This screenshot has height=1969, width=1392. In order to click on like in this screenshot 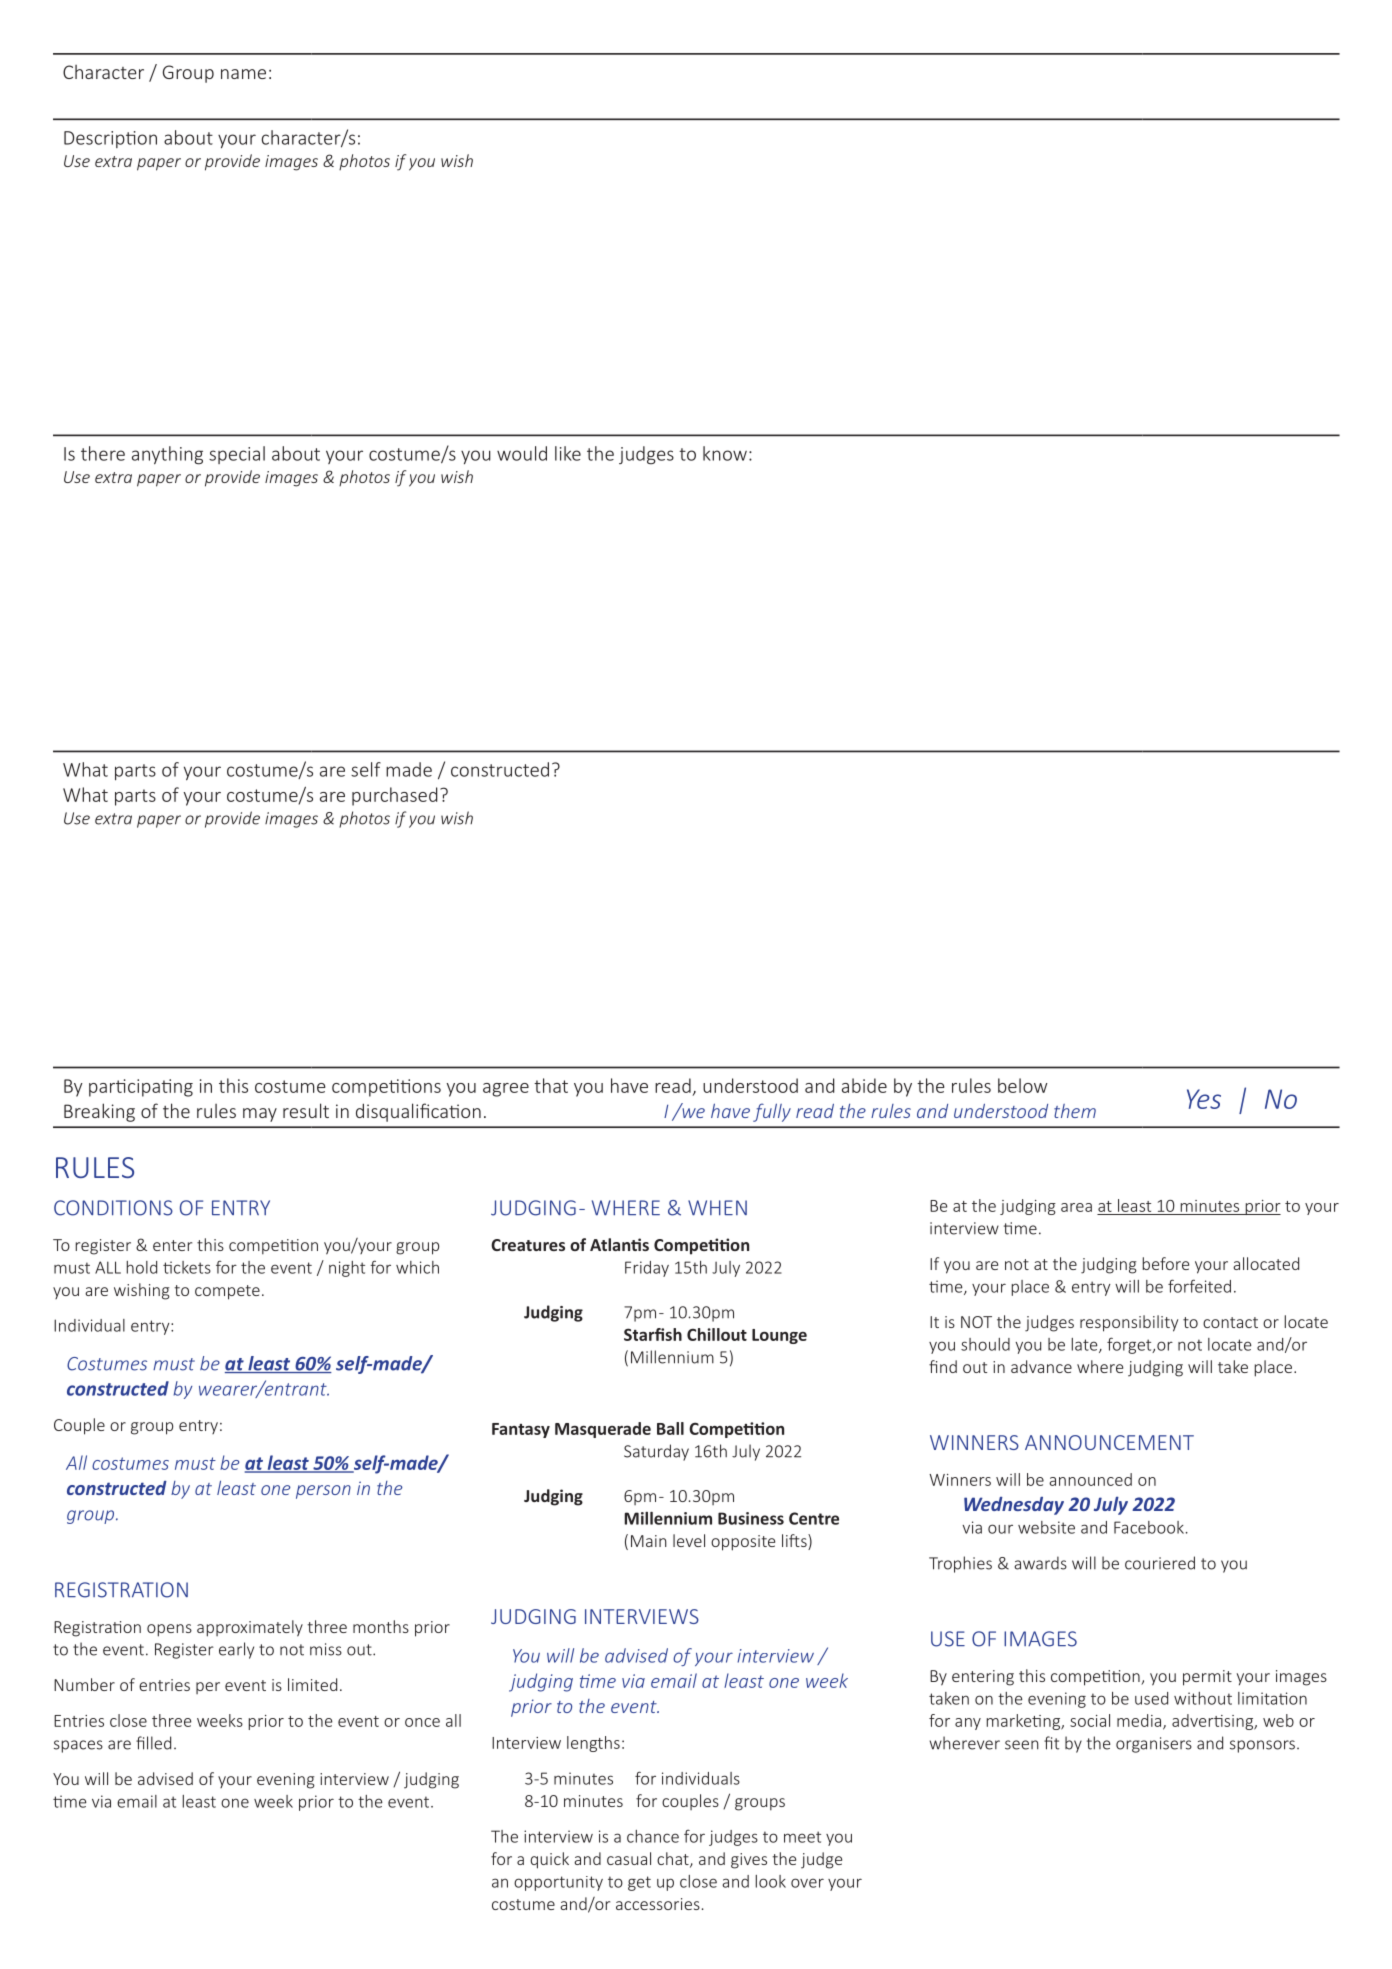, I will do `click(568, 453)`.
